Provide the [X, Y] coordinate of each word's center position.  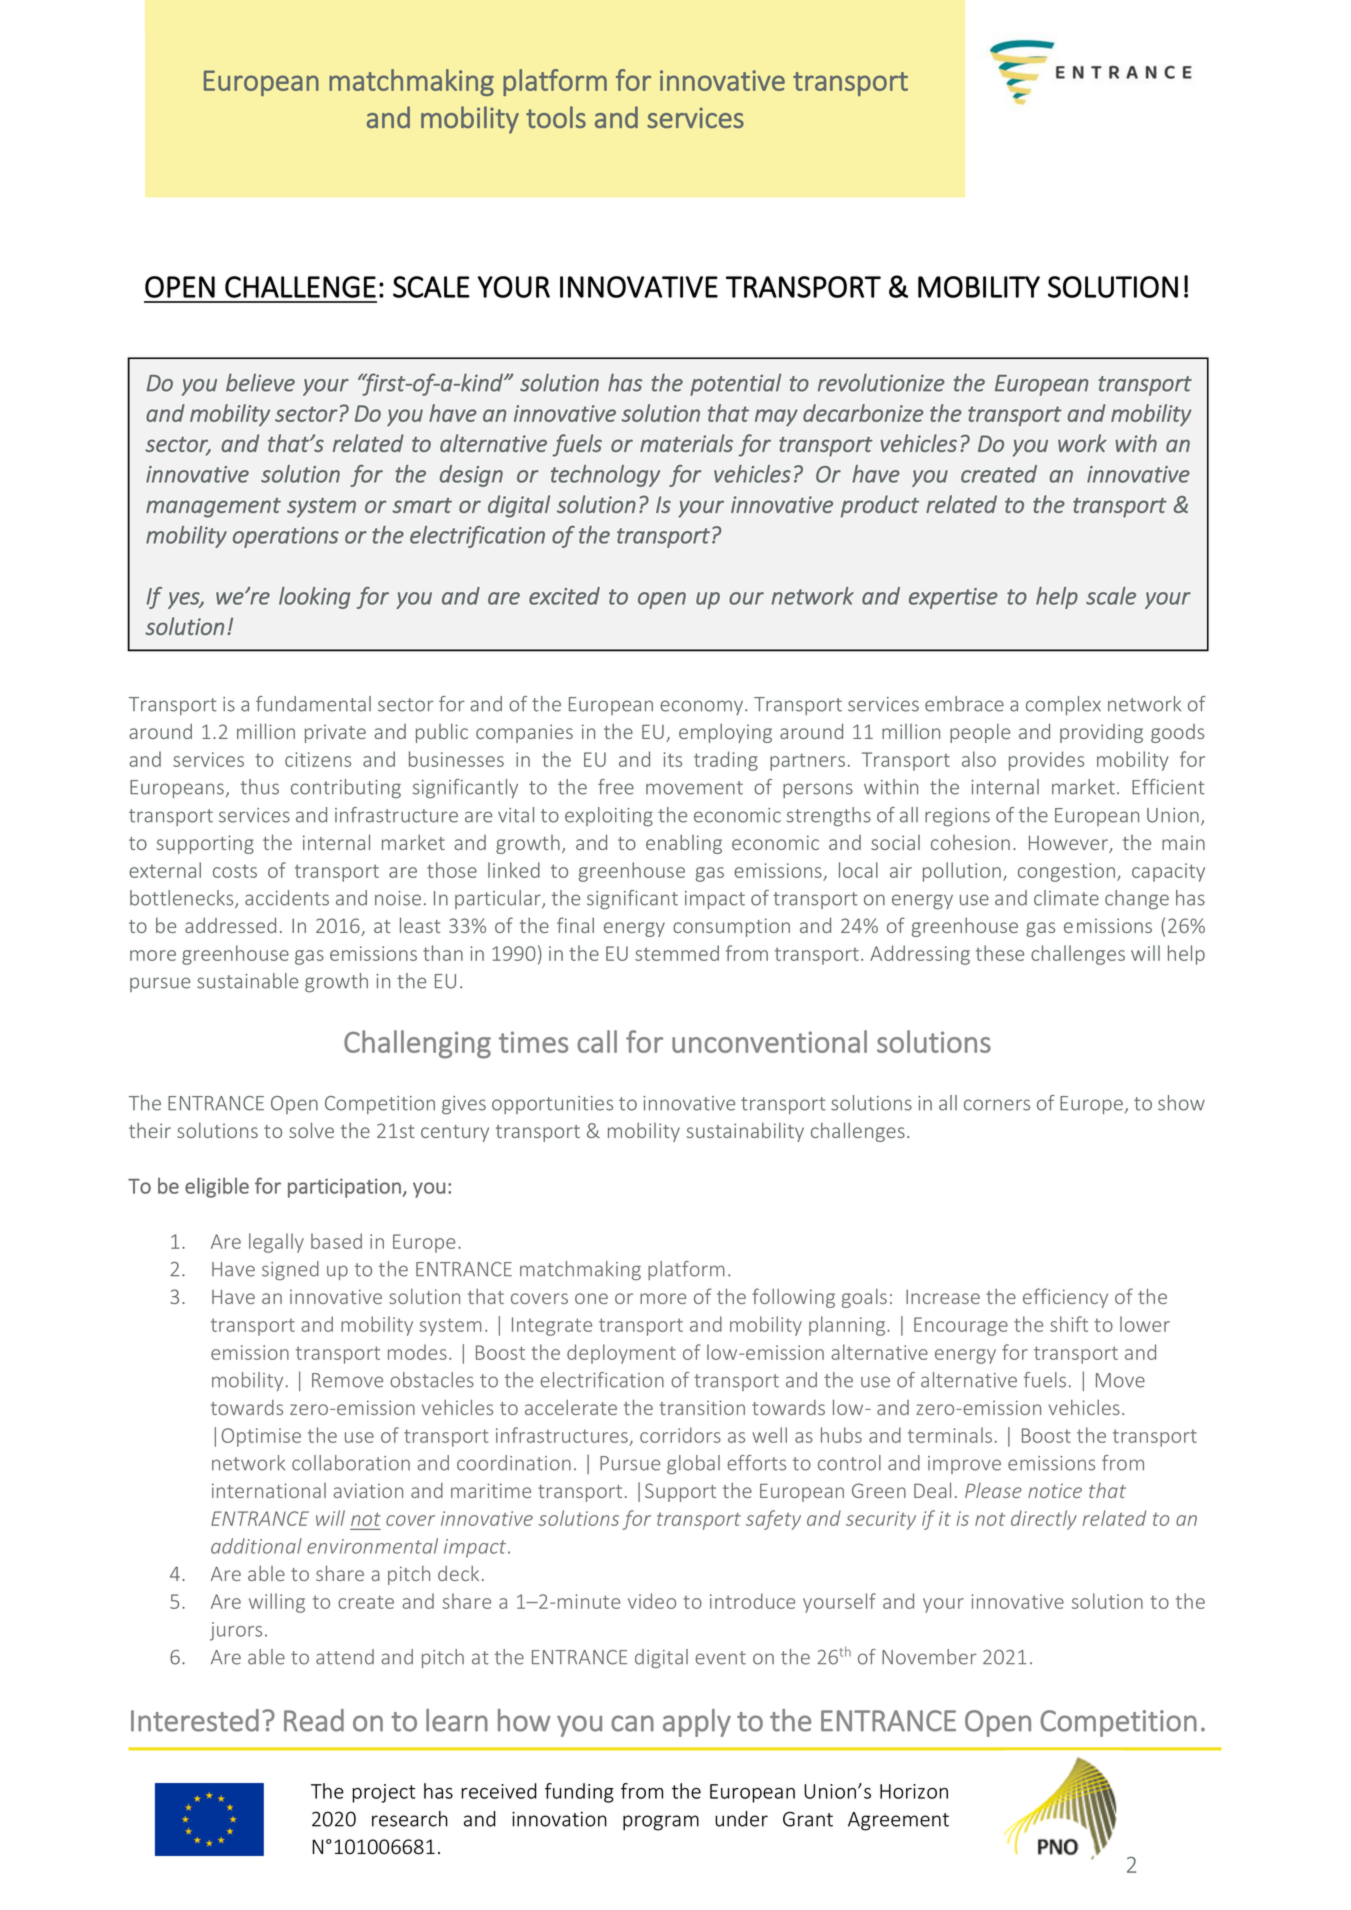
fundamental [313, 704]
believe [260, 382]
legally [276, 1243]
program [661, 1823]
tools [556, 117]
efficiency [1065, 1298]
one [591, 1298]
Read [314, 1720]
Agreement [898, 1821]
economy [703, 707]
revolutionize [881, 382]
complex [1063, 705]
